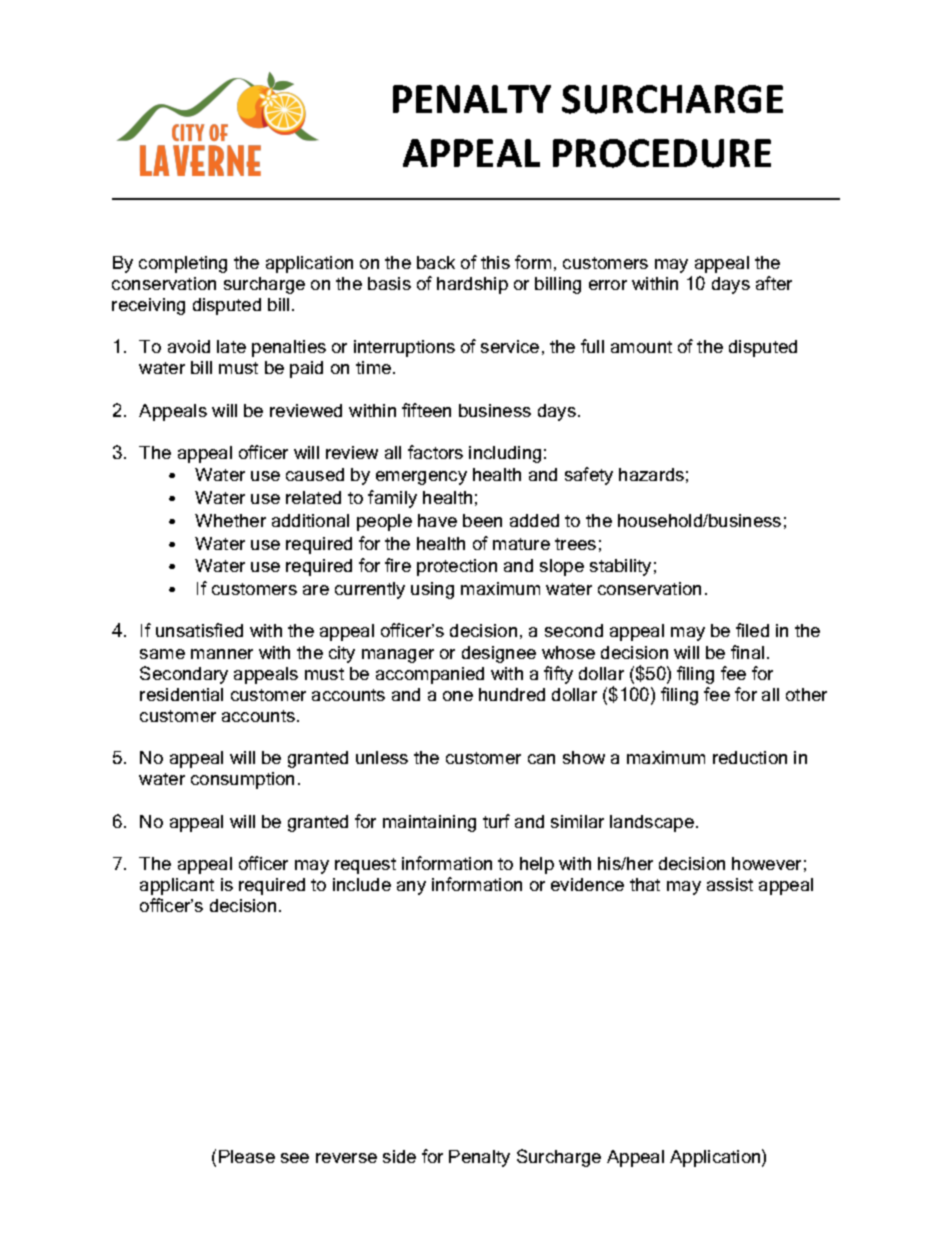 The height and width of the screenshot is (1233, 952). Describe the element at coordinates (306, 369) in the screenshot. I see `paid` at that location.
